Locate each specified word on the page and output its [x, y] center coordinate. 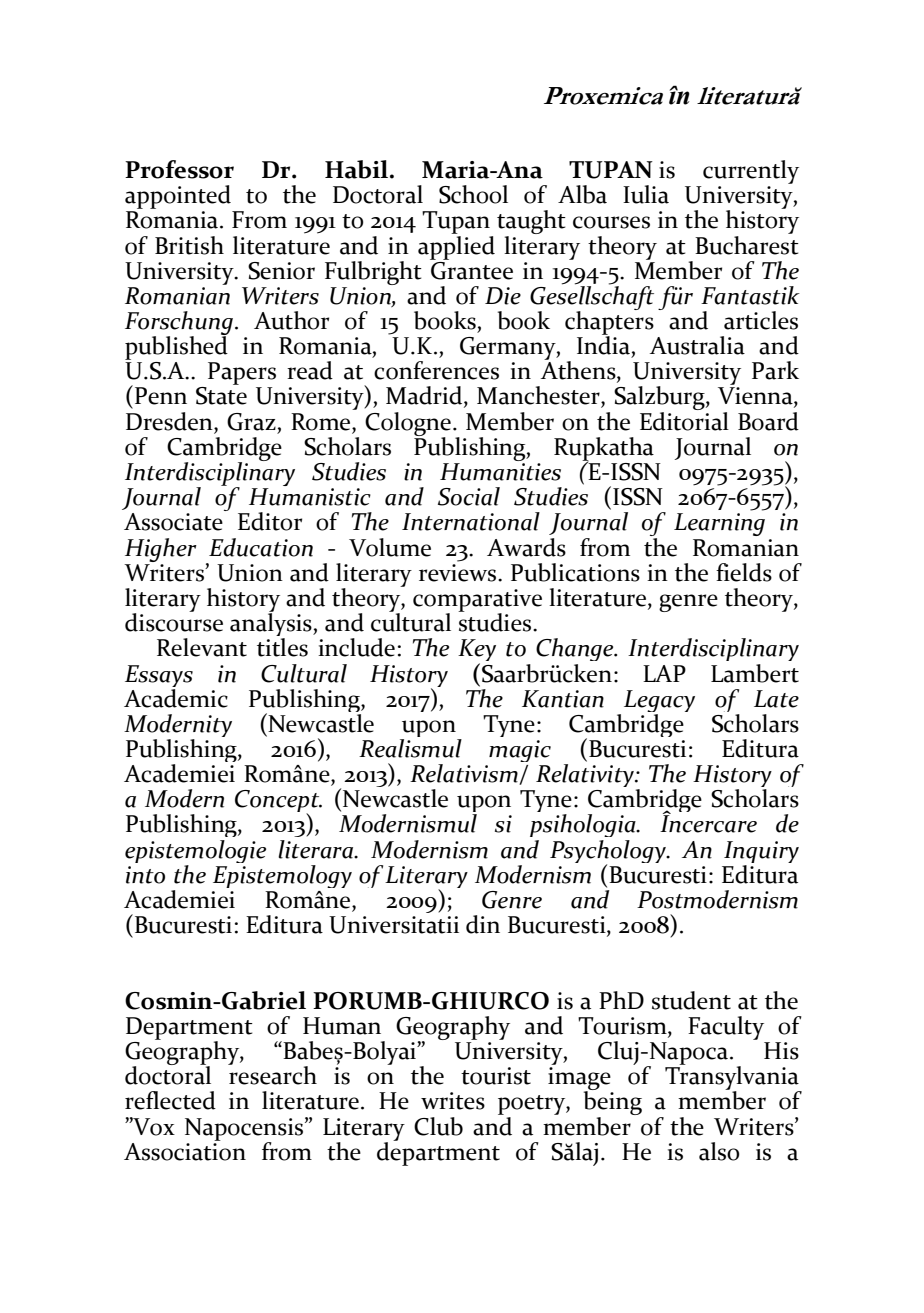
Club [438, 1126]
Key [477, 652]
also [719, 1151]
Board [768, 421]
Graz [251, 422]
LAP [664, 673]
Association [185, 1150]
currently [751, 172]
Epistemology [282, 875]
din [483, 924]
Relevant [202, 647]
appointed [178, 197]
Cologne [409, 425]
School [473, 194]
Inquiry [761, 853]
